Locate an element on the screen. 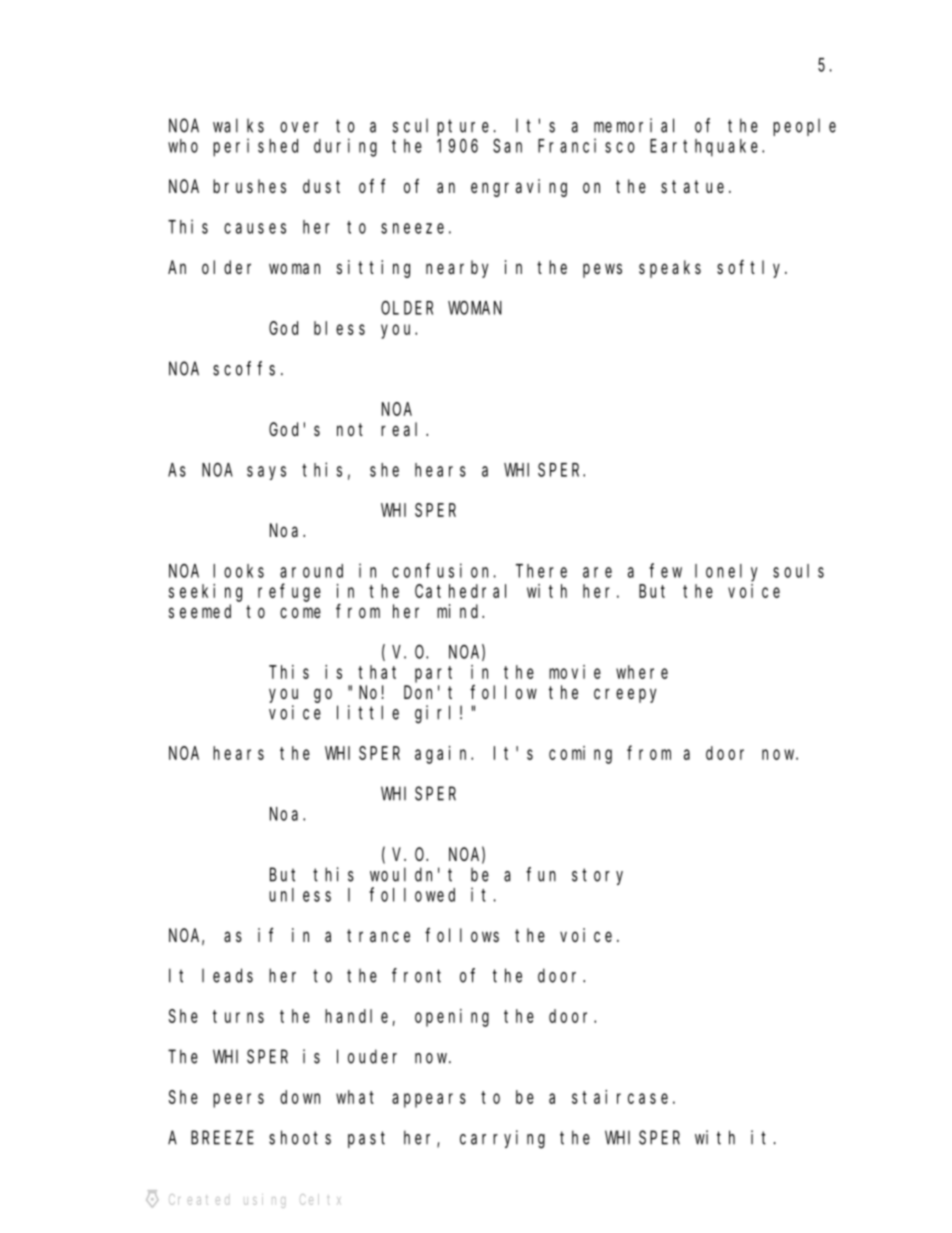  perished is located at coordinates (255, 147).
